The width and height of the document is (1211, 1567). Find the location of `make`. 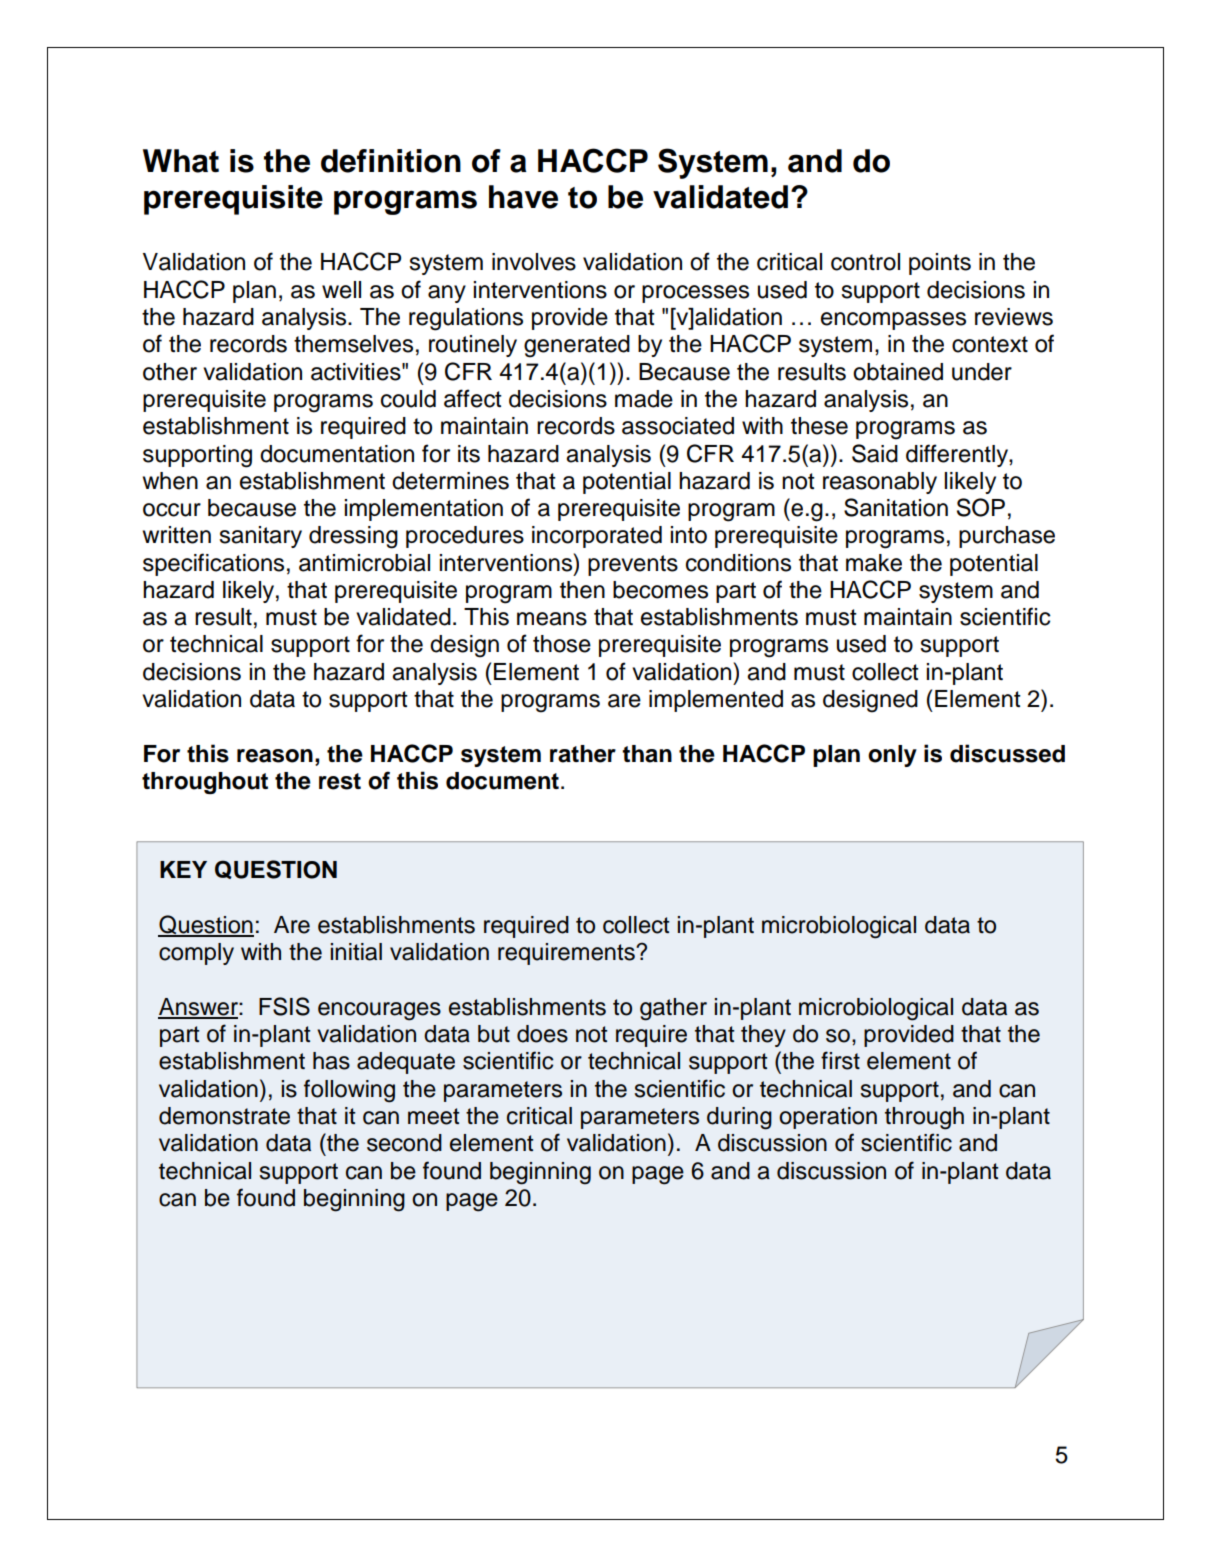

make is located at coordinates (874, 563).
